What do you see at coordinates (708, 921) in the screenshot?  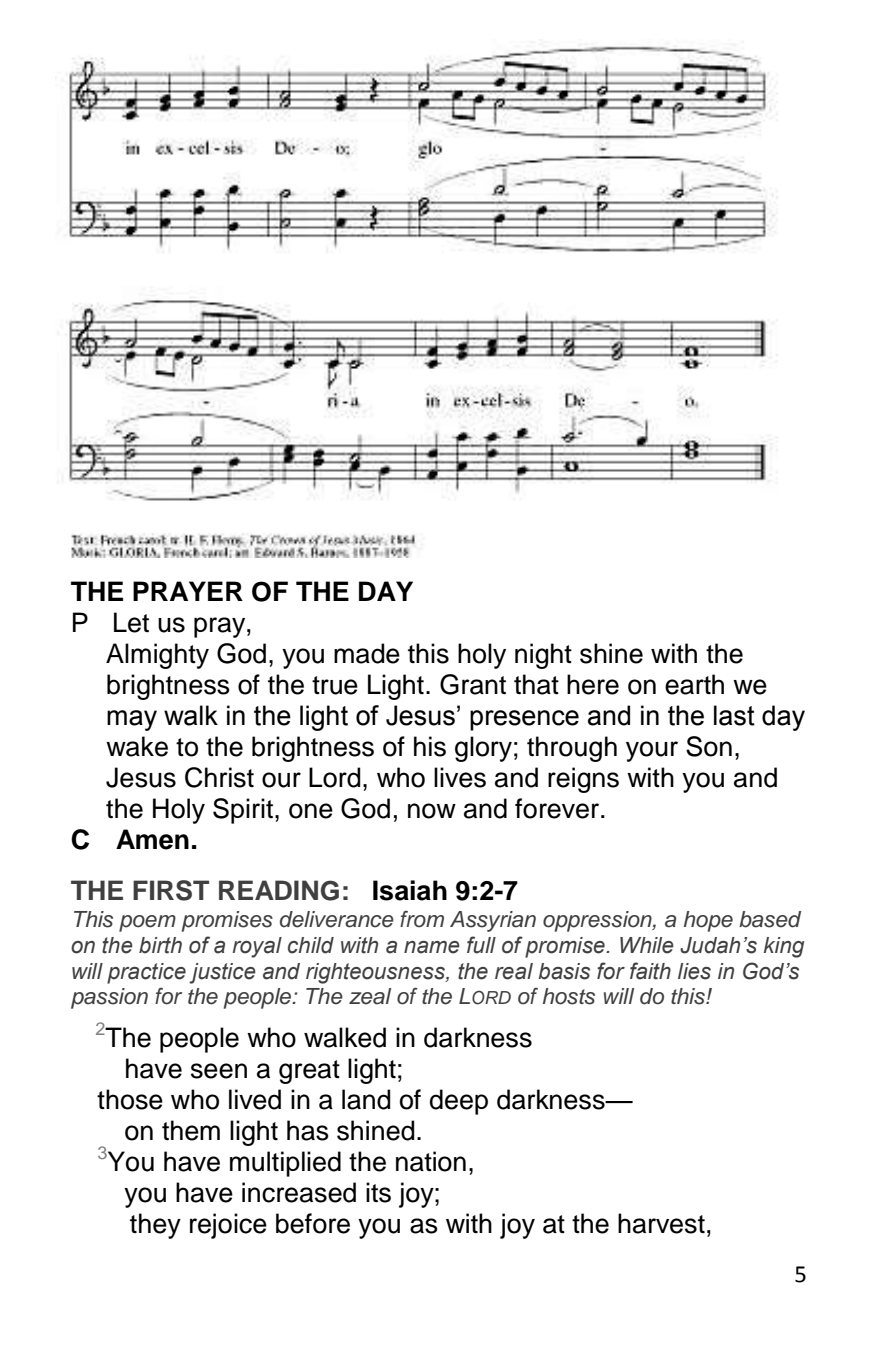 I see `hope` at bounding box center [708, 921].
